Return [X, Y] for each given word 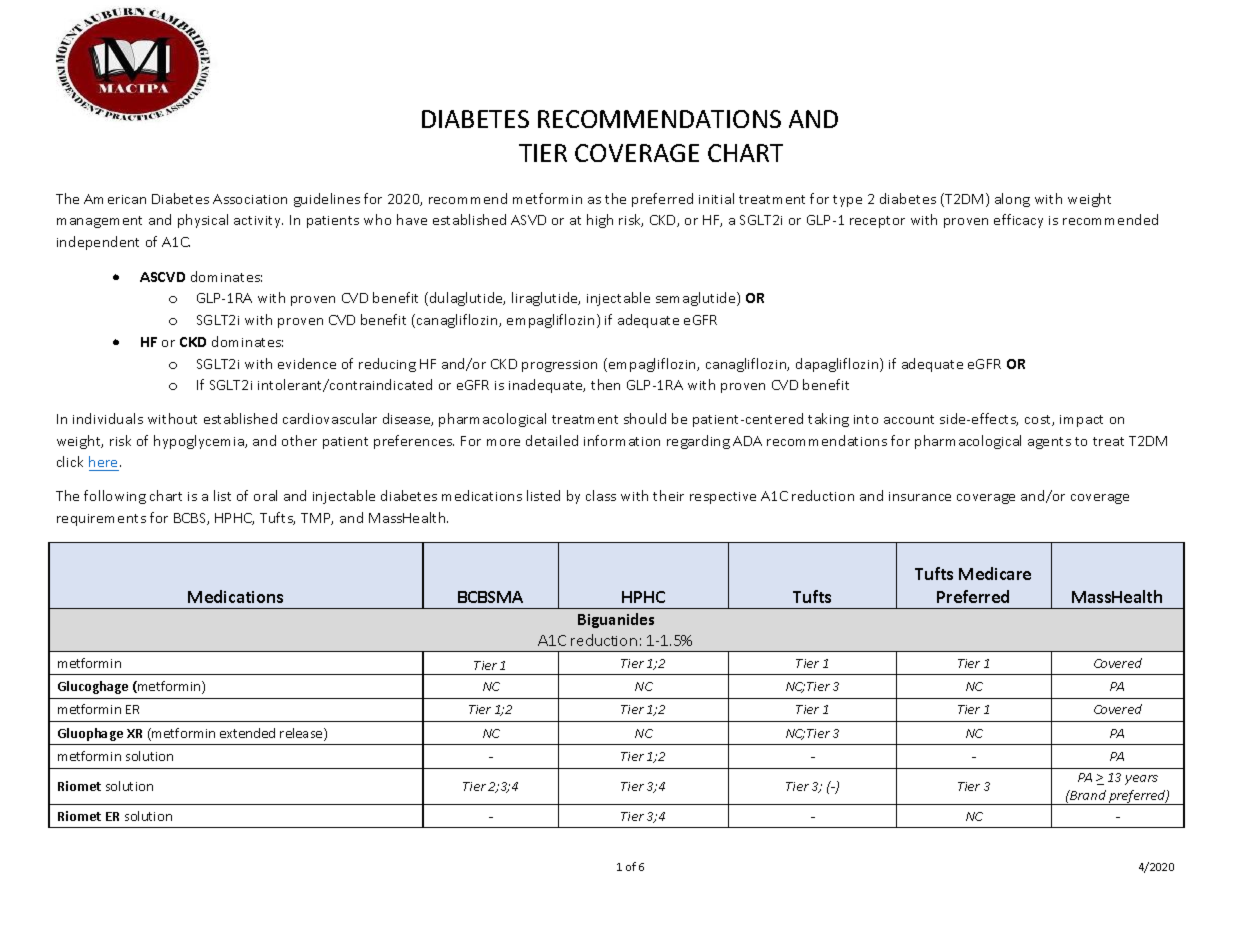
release [302, 734]
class [601, 495]
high [600, 221]
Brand [1087, 795]
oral [265, 495]
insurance [920, 496]
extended [247, 733]
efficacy [1018, 221]
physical [203, 221]
